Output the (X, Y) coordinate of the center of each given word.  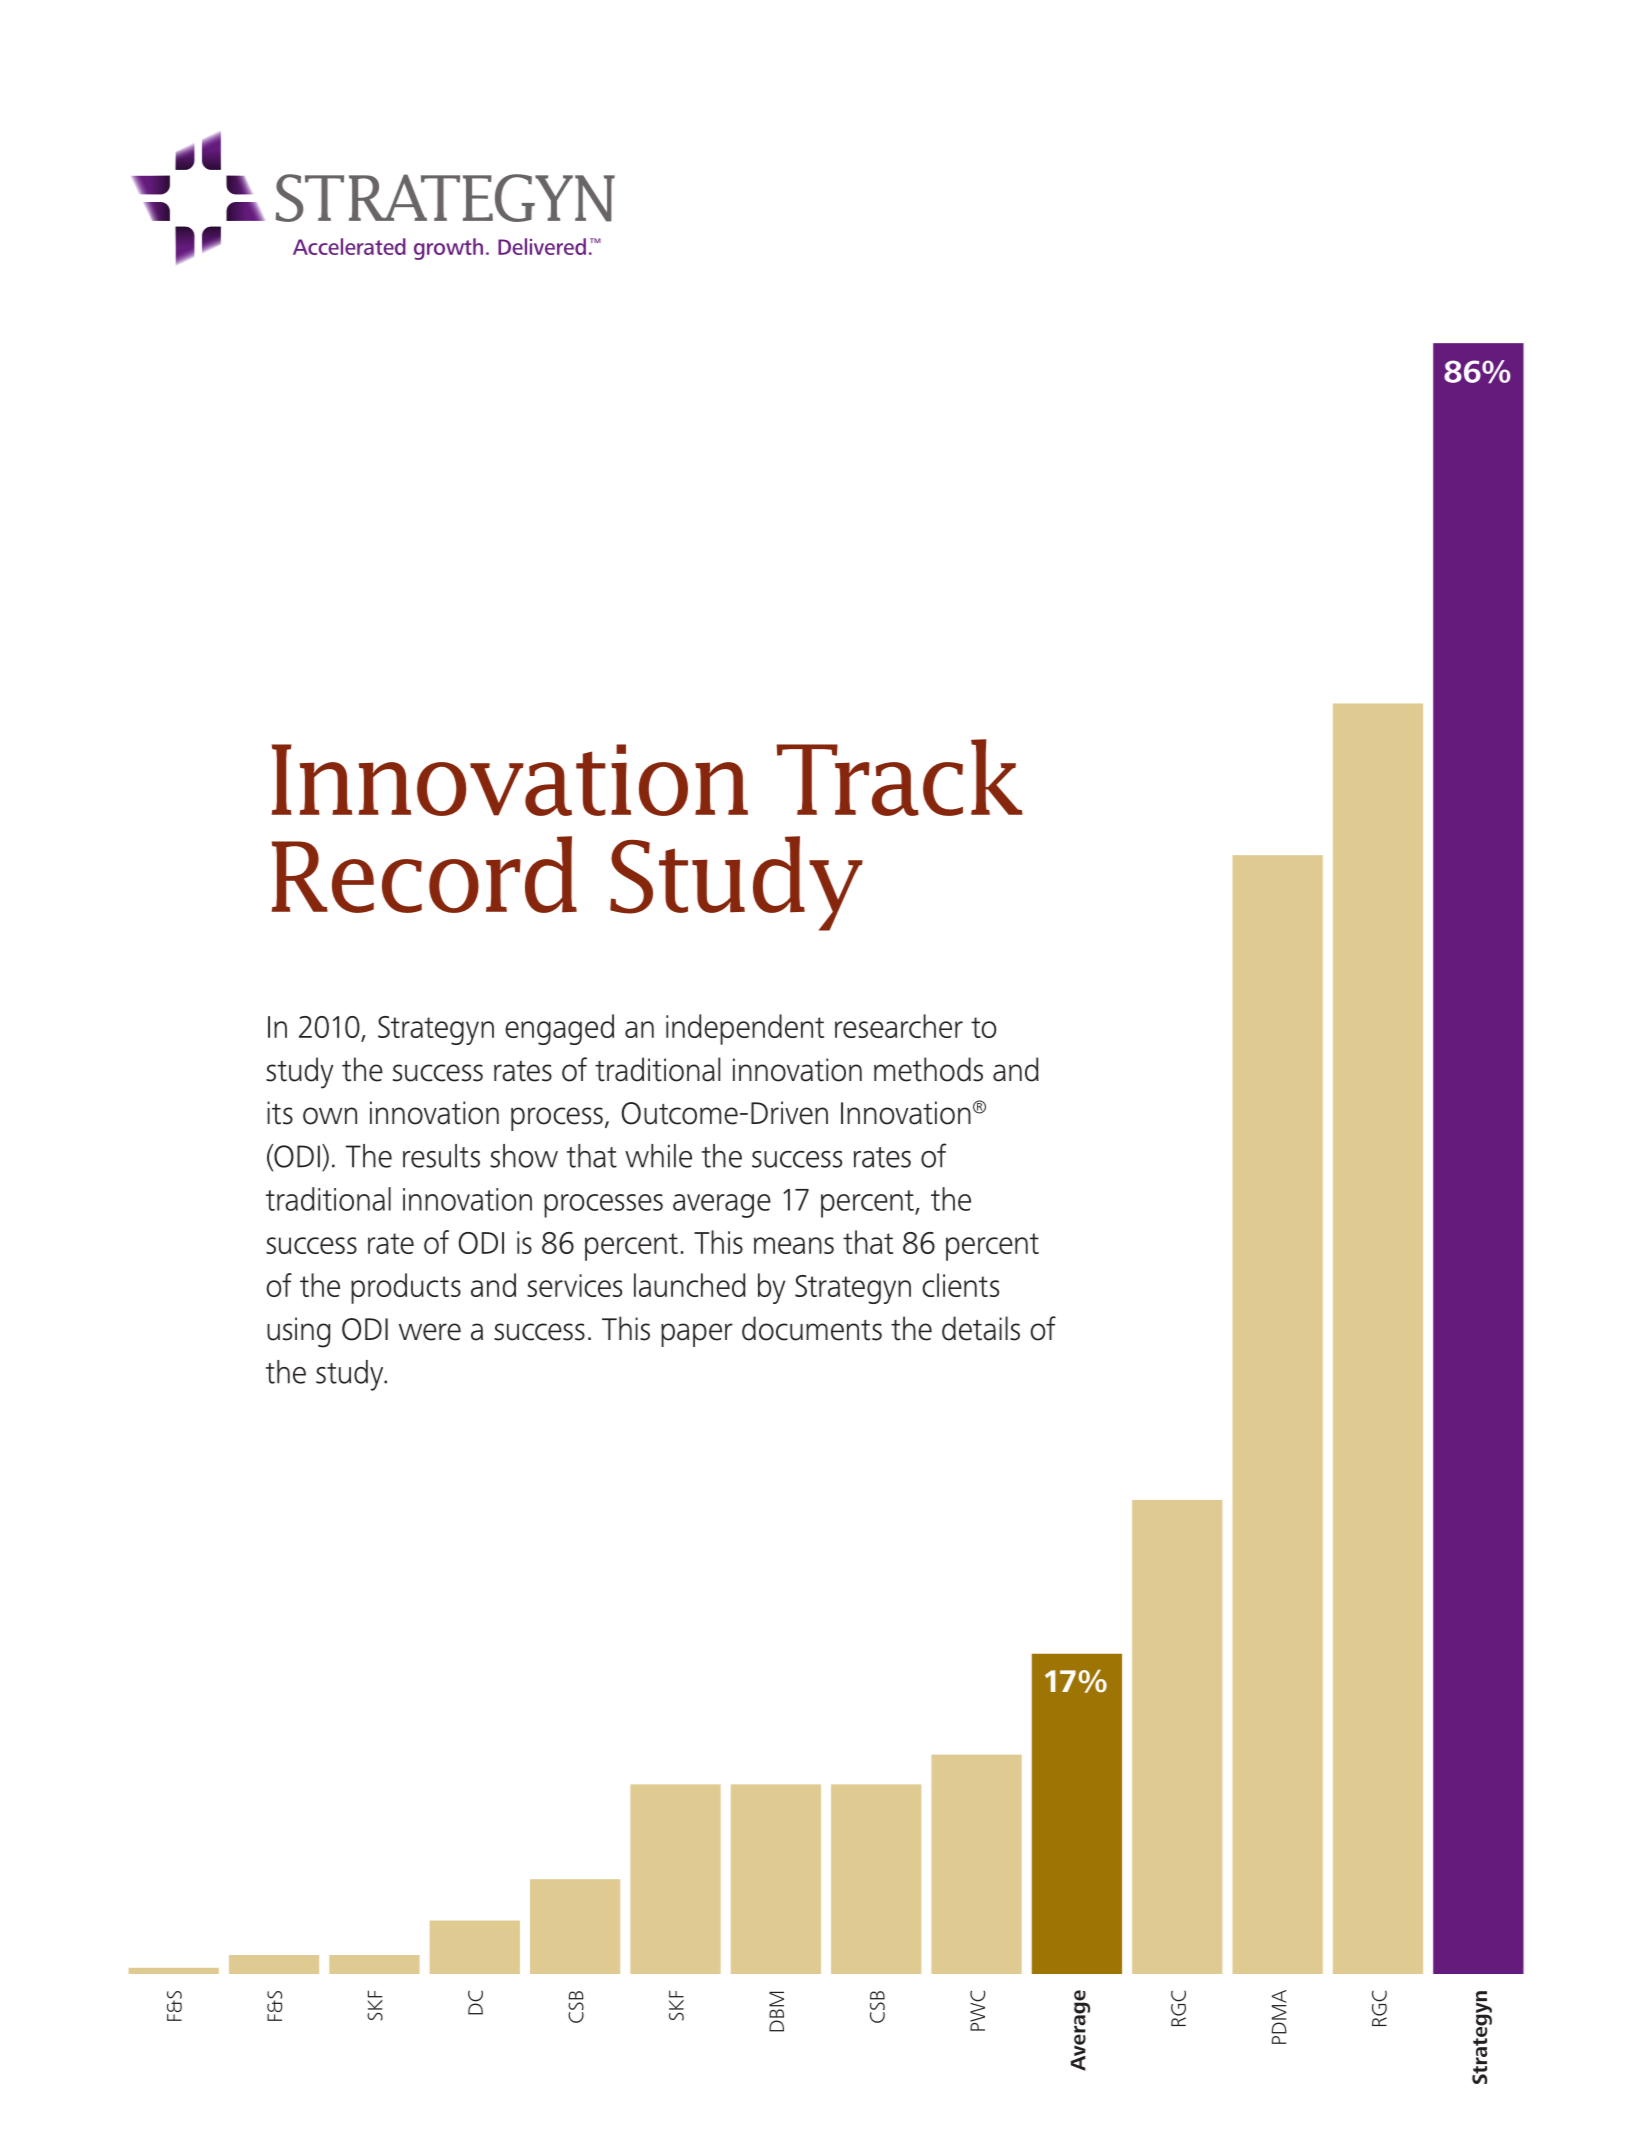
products (406, 1288)
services (574, 1285)
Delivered (542, 246)
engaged (559, 1029)
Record (424, 874)
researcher (899, 1026)
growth (448, 249)
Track (899, 777)
